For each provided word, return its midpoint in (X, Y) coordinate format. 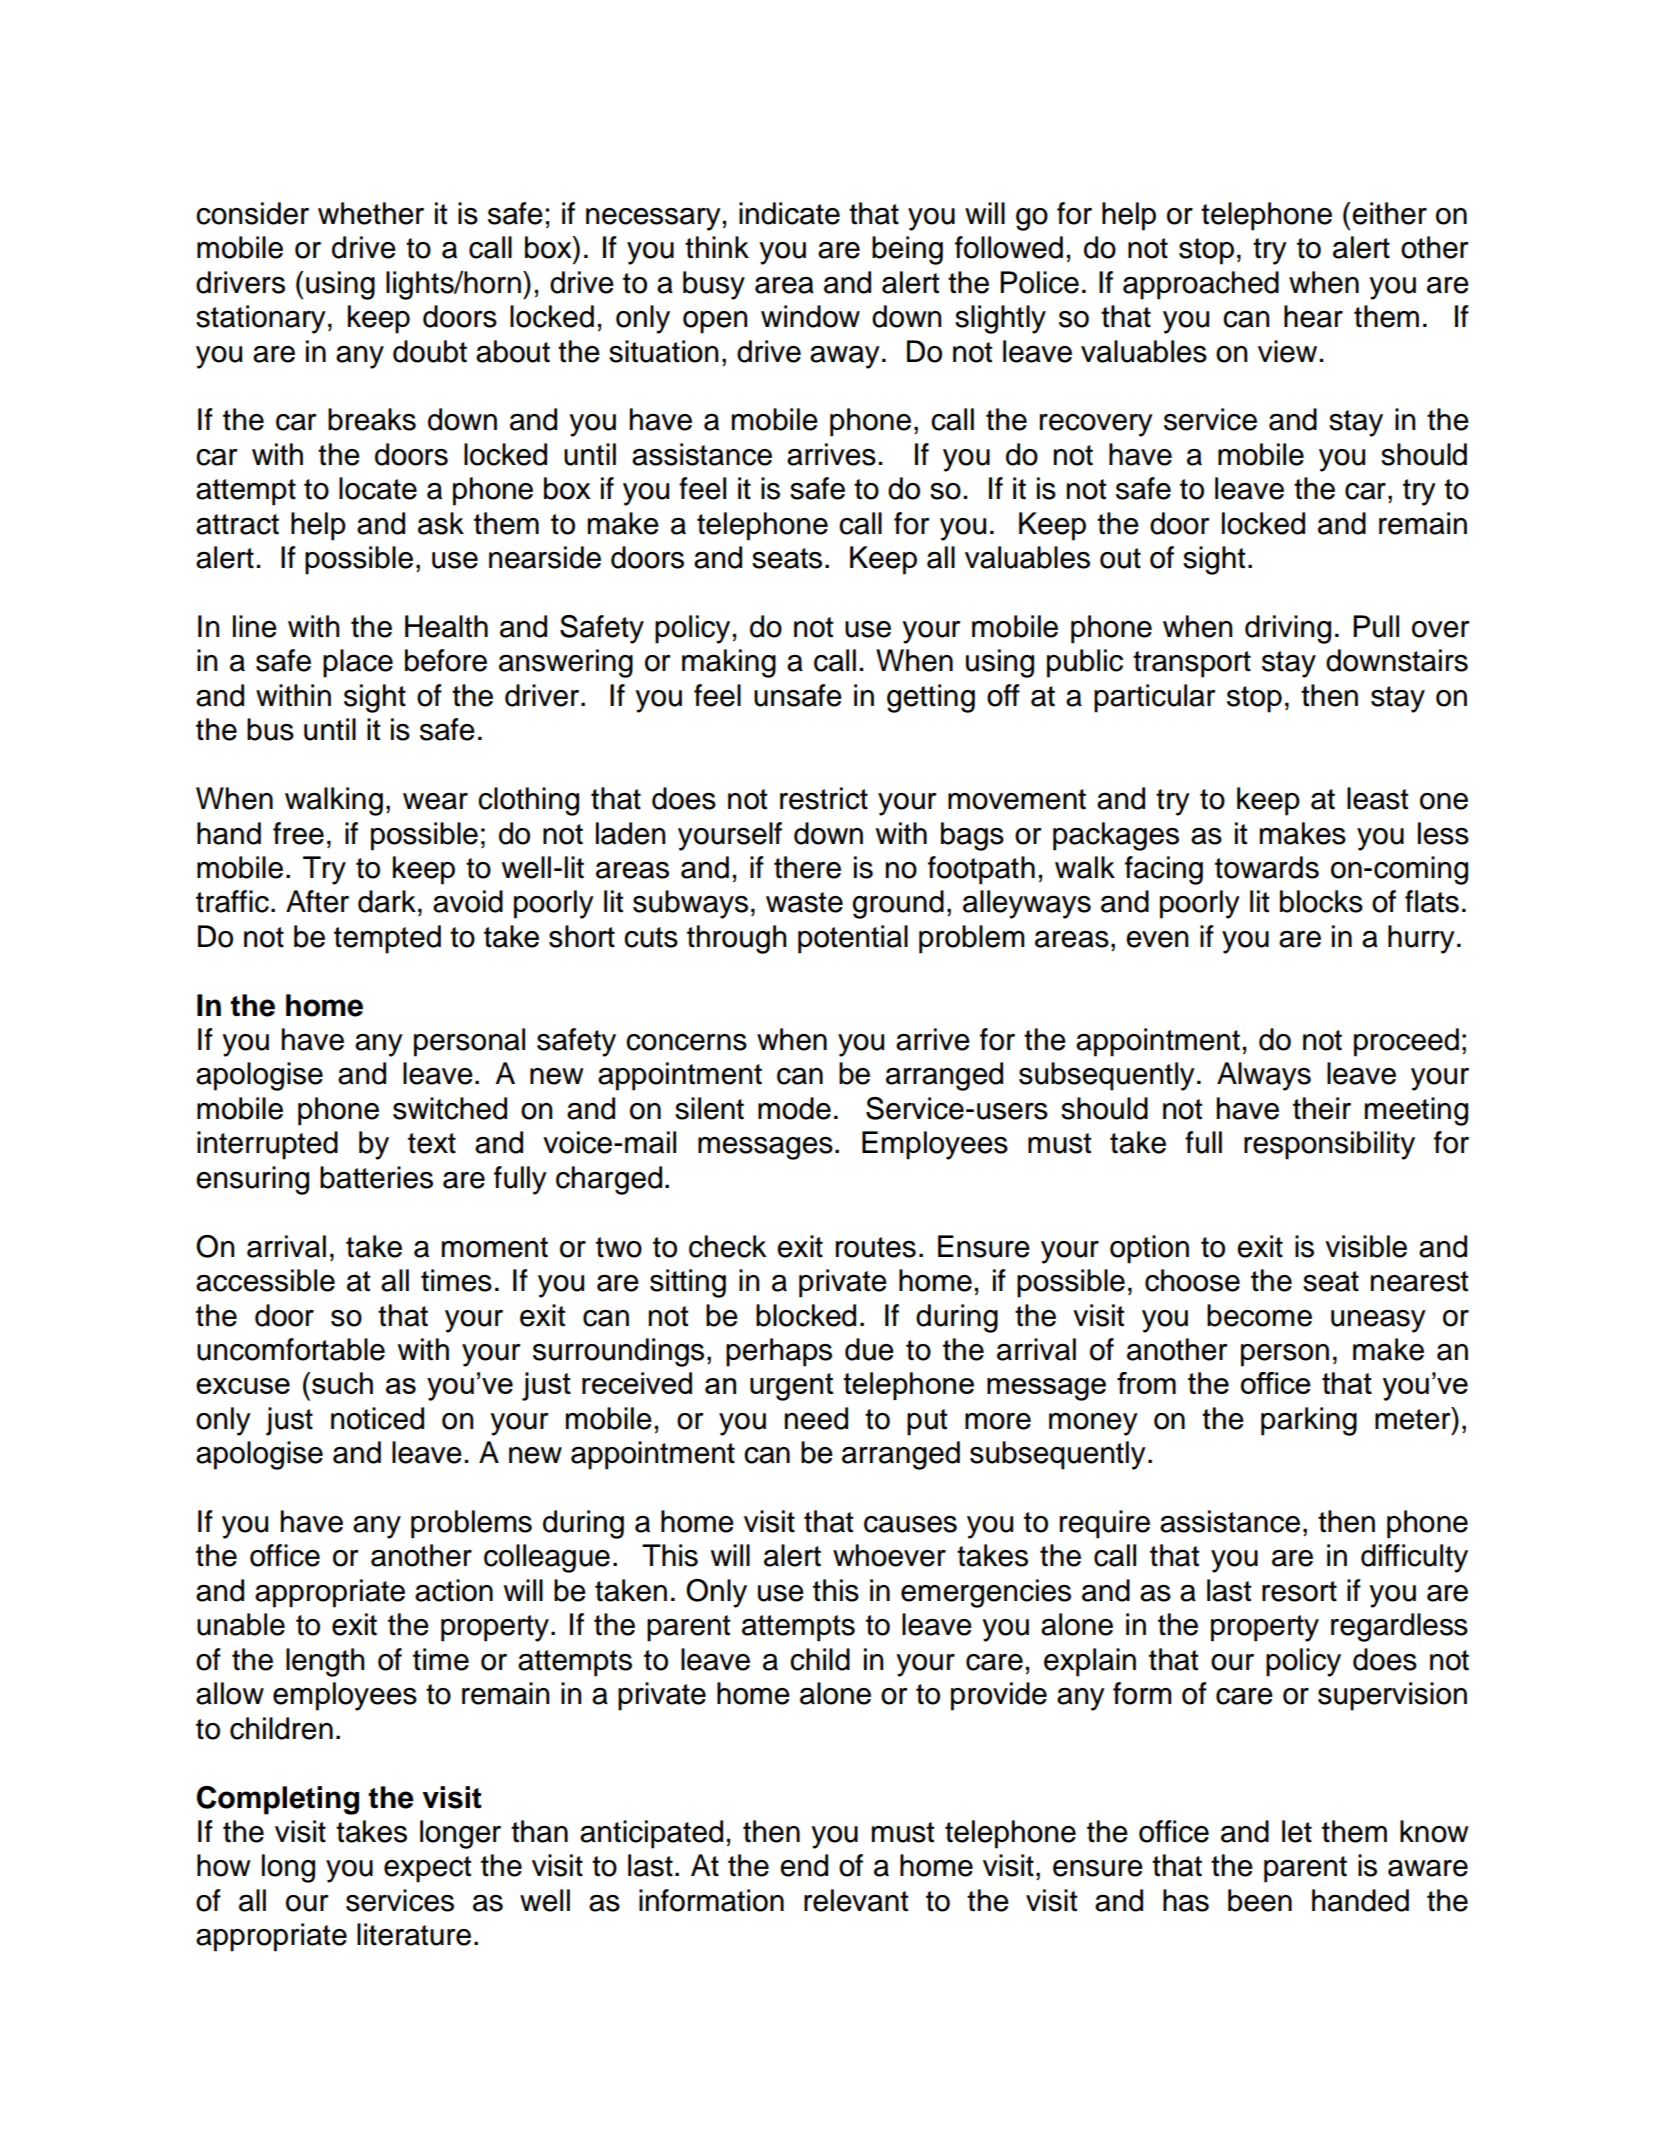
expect (427, 1869)
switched (450, 1108)
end (804, 1865)
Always (1264, 1076)
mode (794, 1108)
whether (371, 213)
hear (1313, 316)
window (810, 316)
